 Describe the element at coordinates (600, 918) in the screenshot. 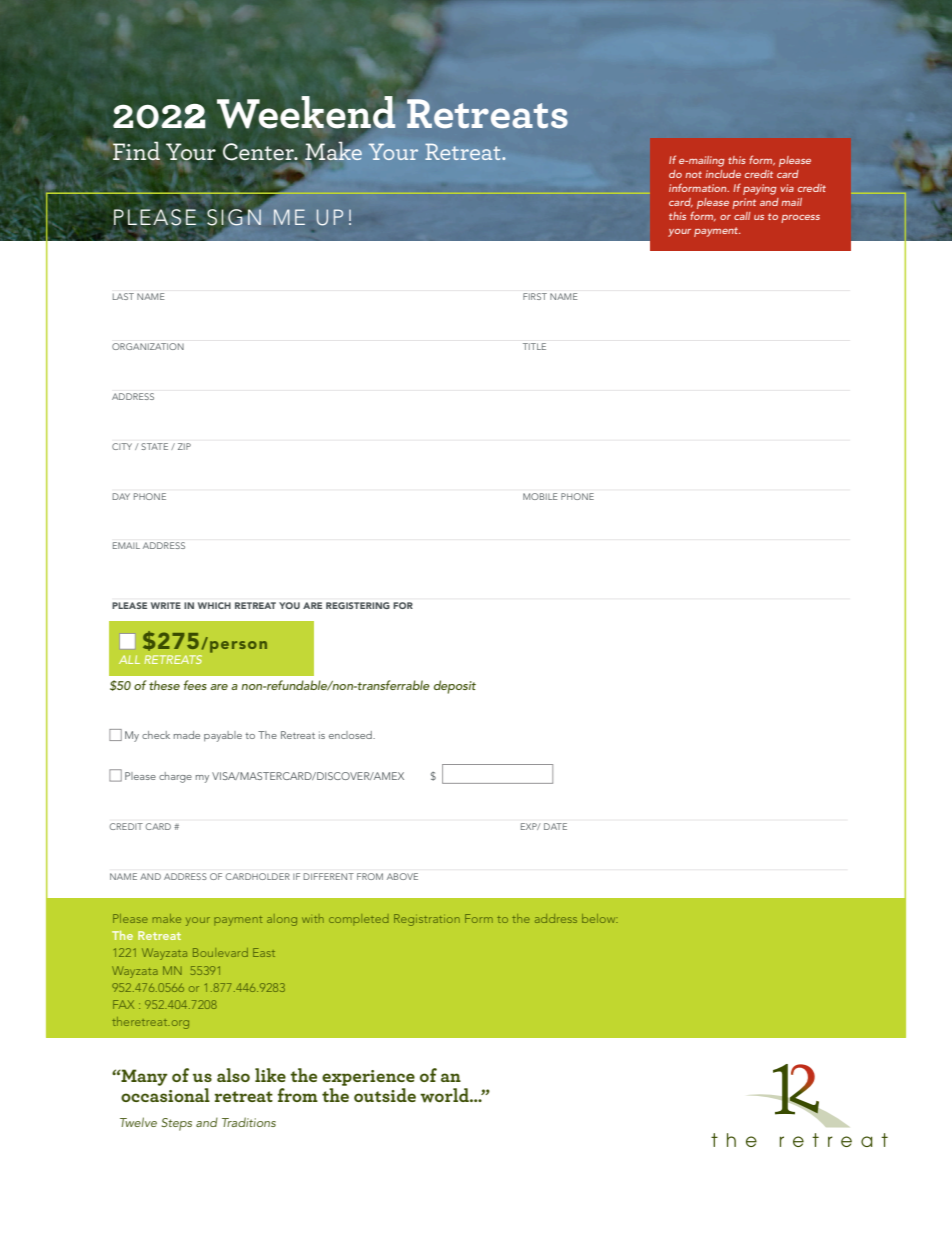

I see `below` at that location.
